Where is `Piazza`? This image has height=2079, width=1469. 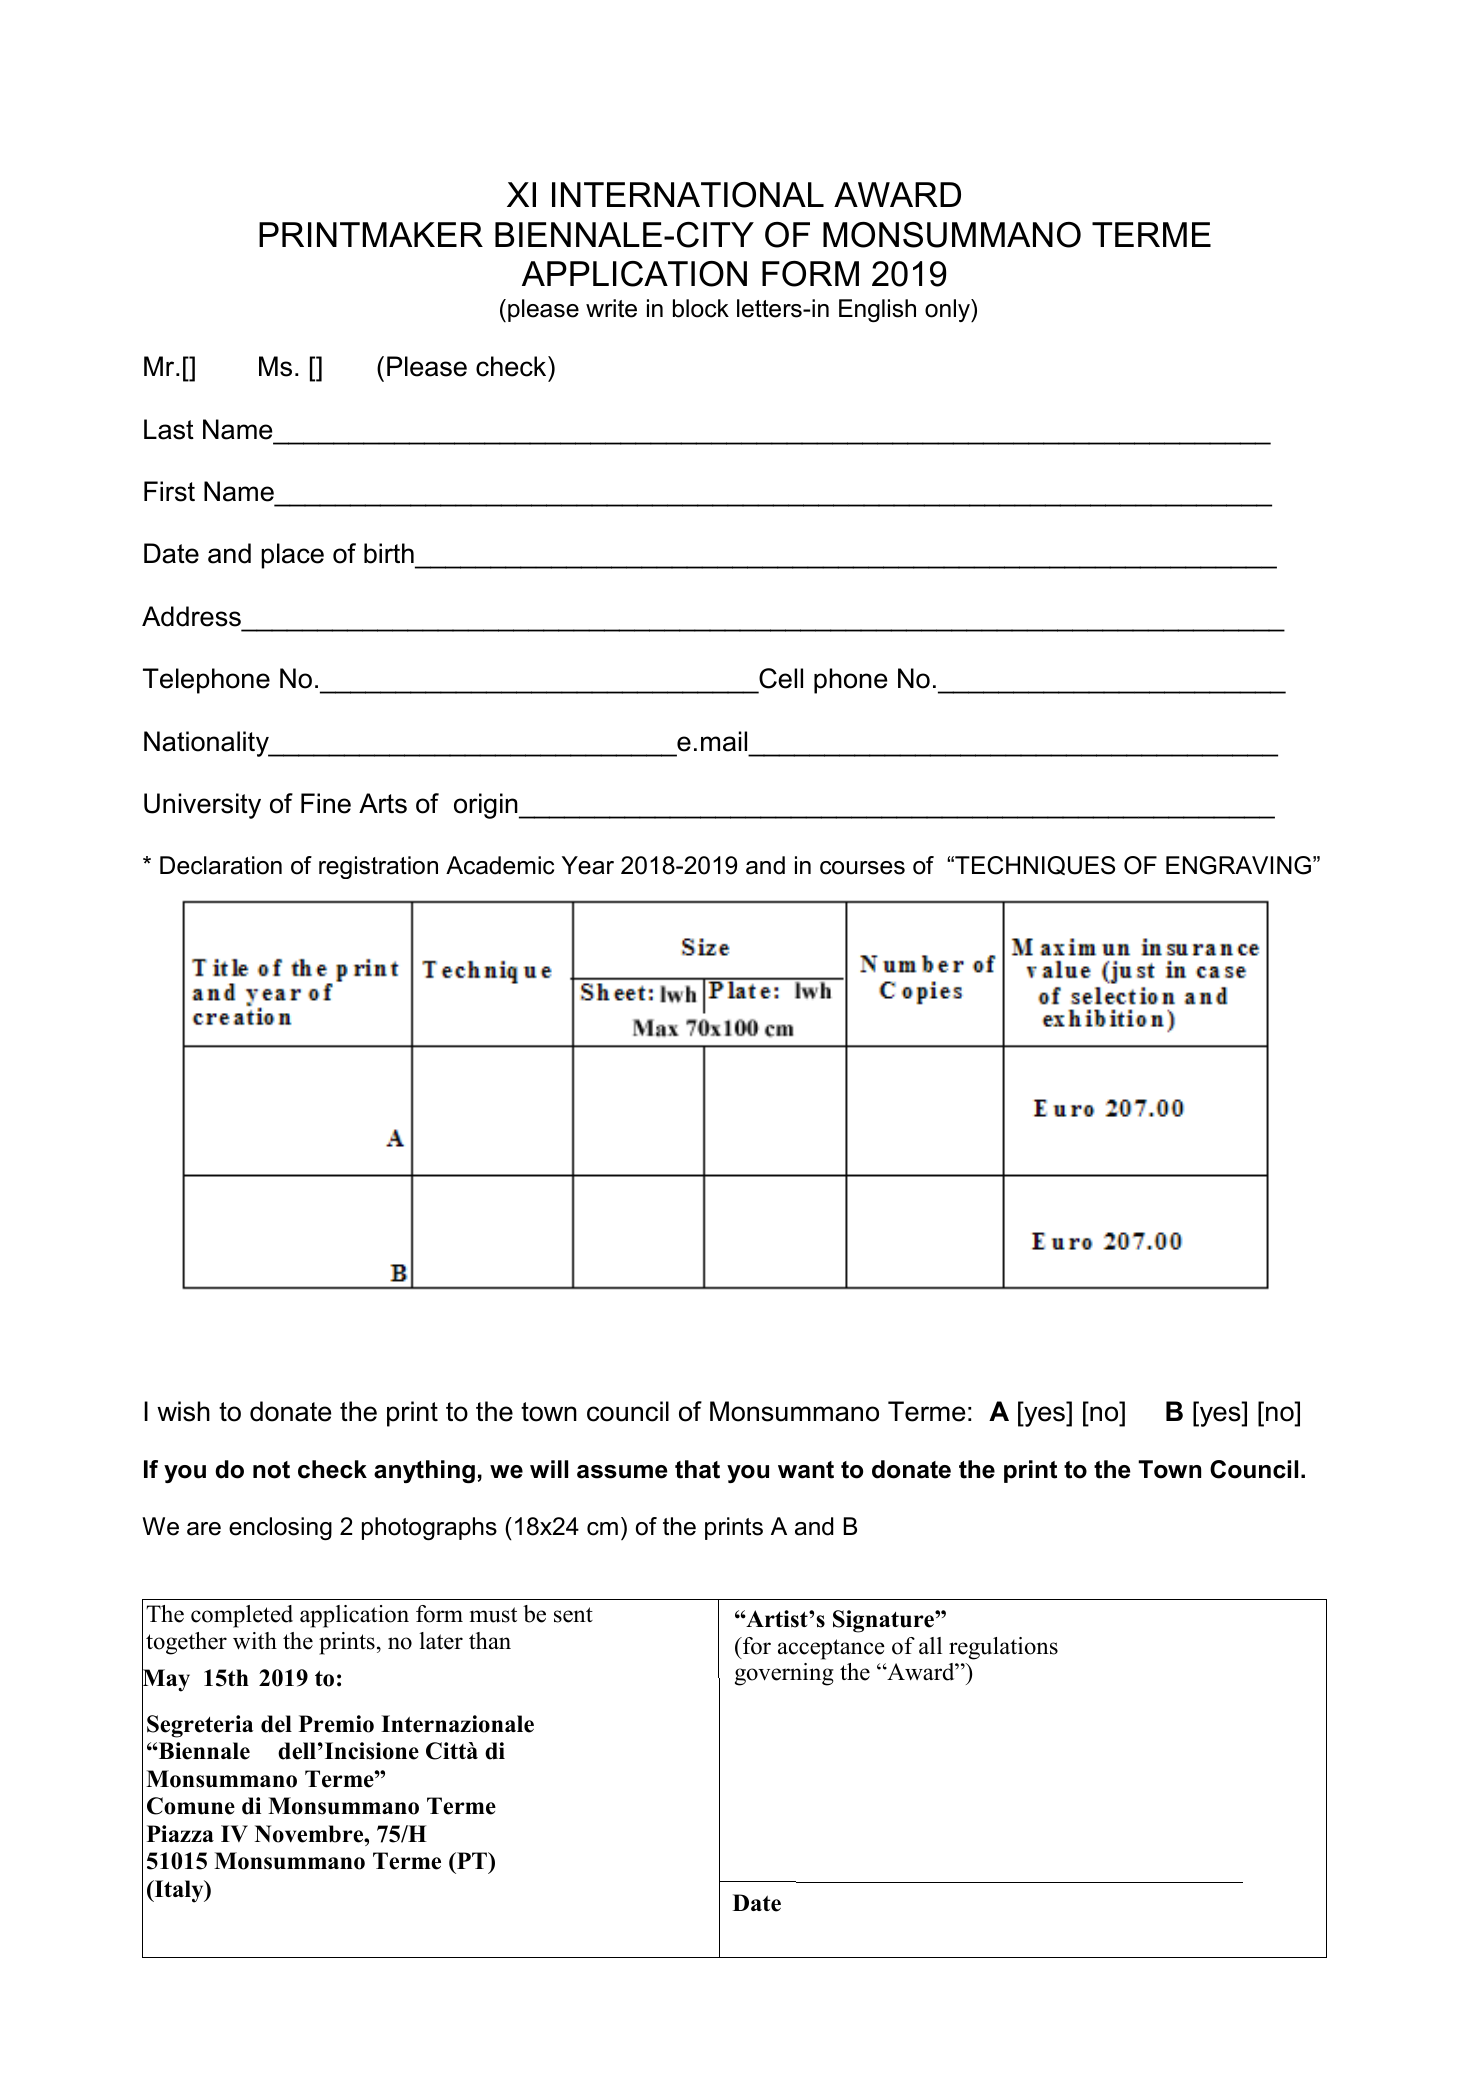
Piazza is located at coordinates (180, 1833).
